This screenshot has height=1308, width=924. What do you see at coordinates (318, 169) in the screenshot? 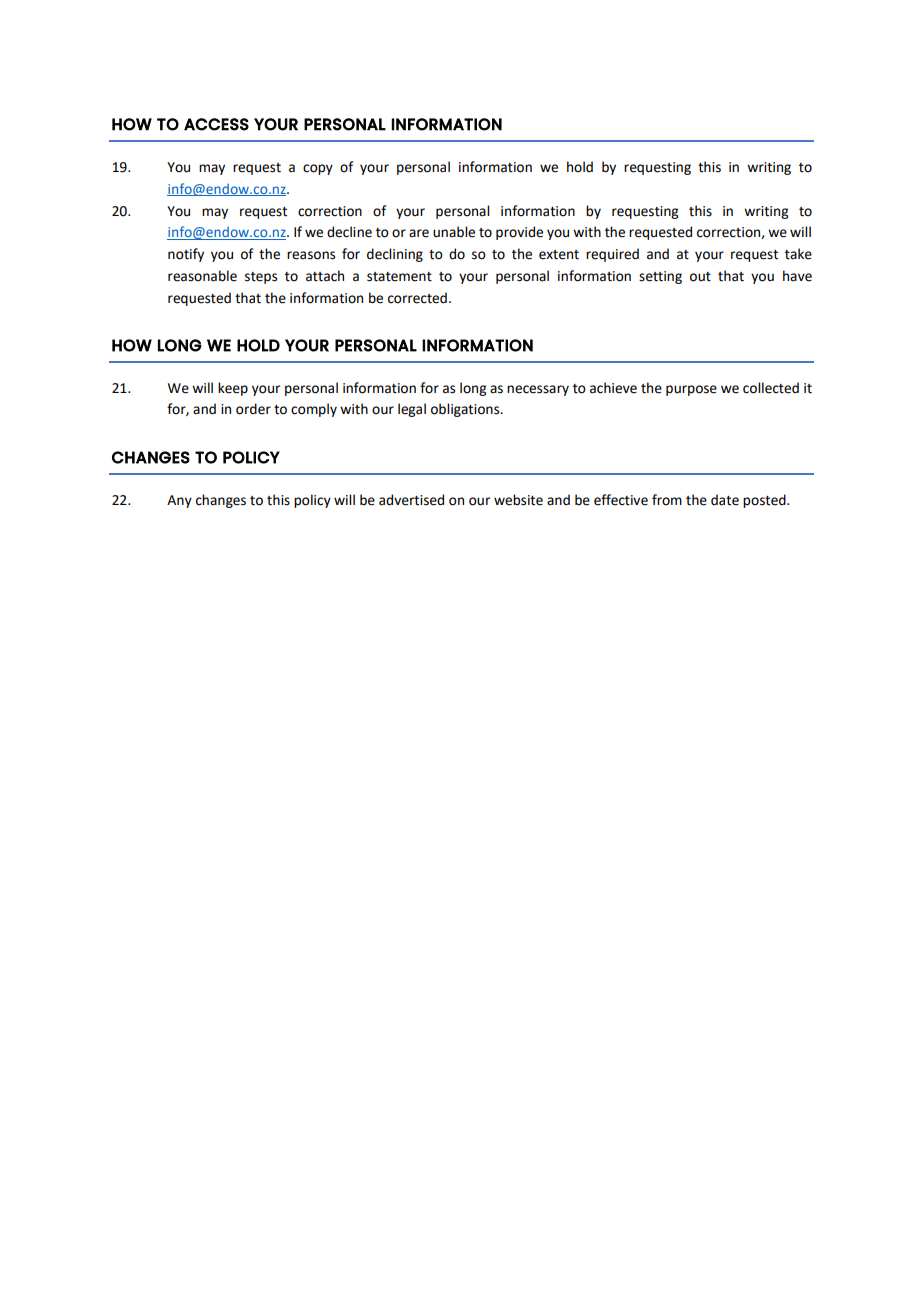
I see `copy` at bounding box center [318, 169].
